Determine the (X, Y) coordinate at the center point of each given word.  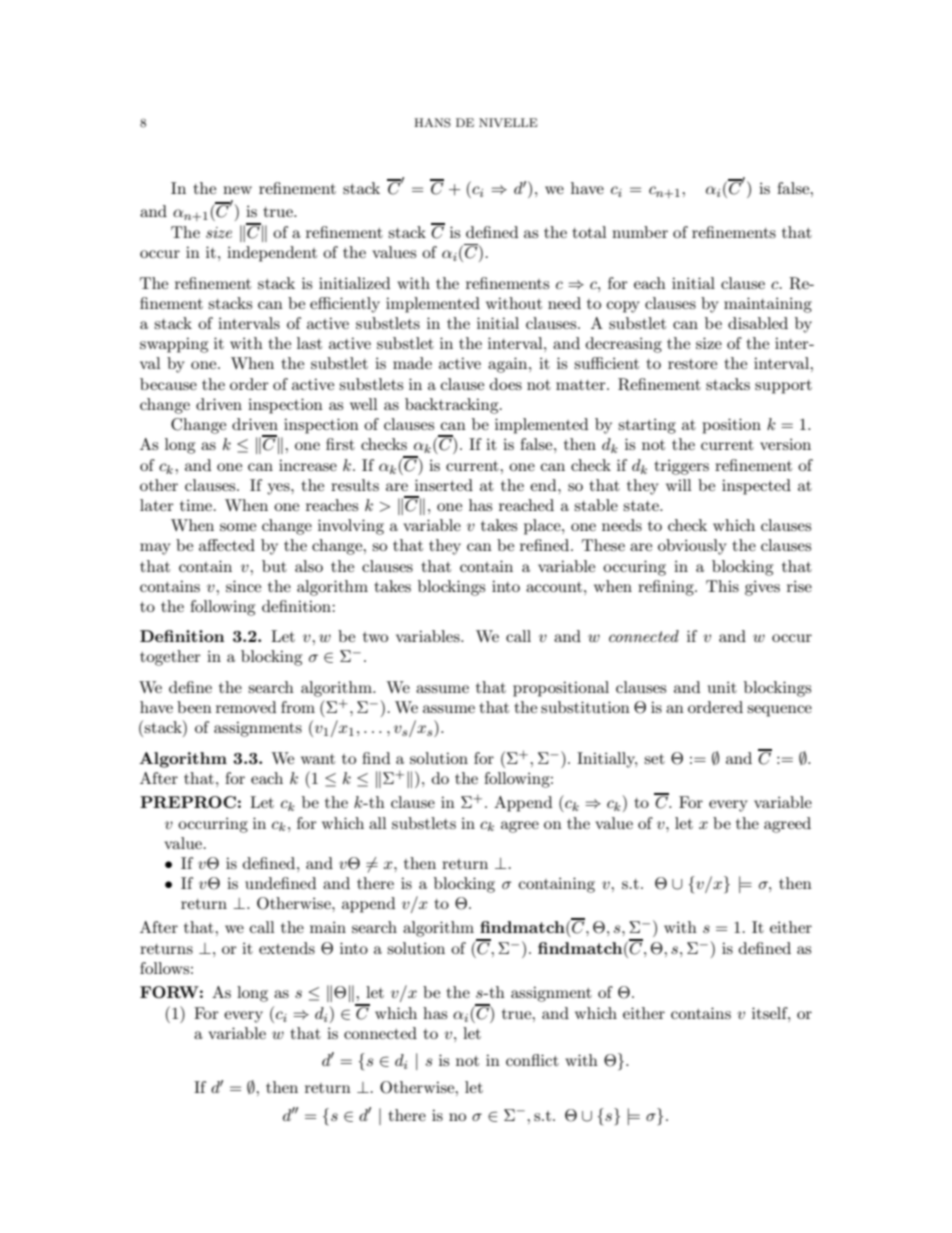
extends (287, 948)
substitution (585, 707)
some (238, 527)
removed (246, 707)
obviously (692, 547)
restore (692, 364)
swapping (174, 345)
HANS (432, 123)
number (640, 232)
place (543, 527)
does (506, 384)
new (237, 190)
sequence (779, 711)
